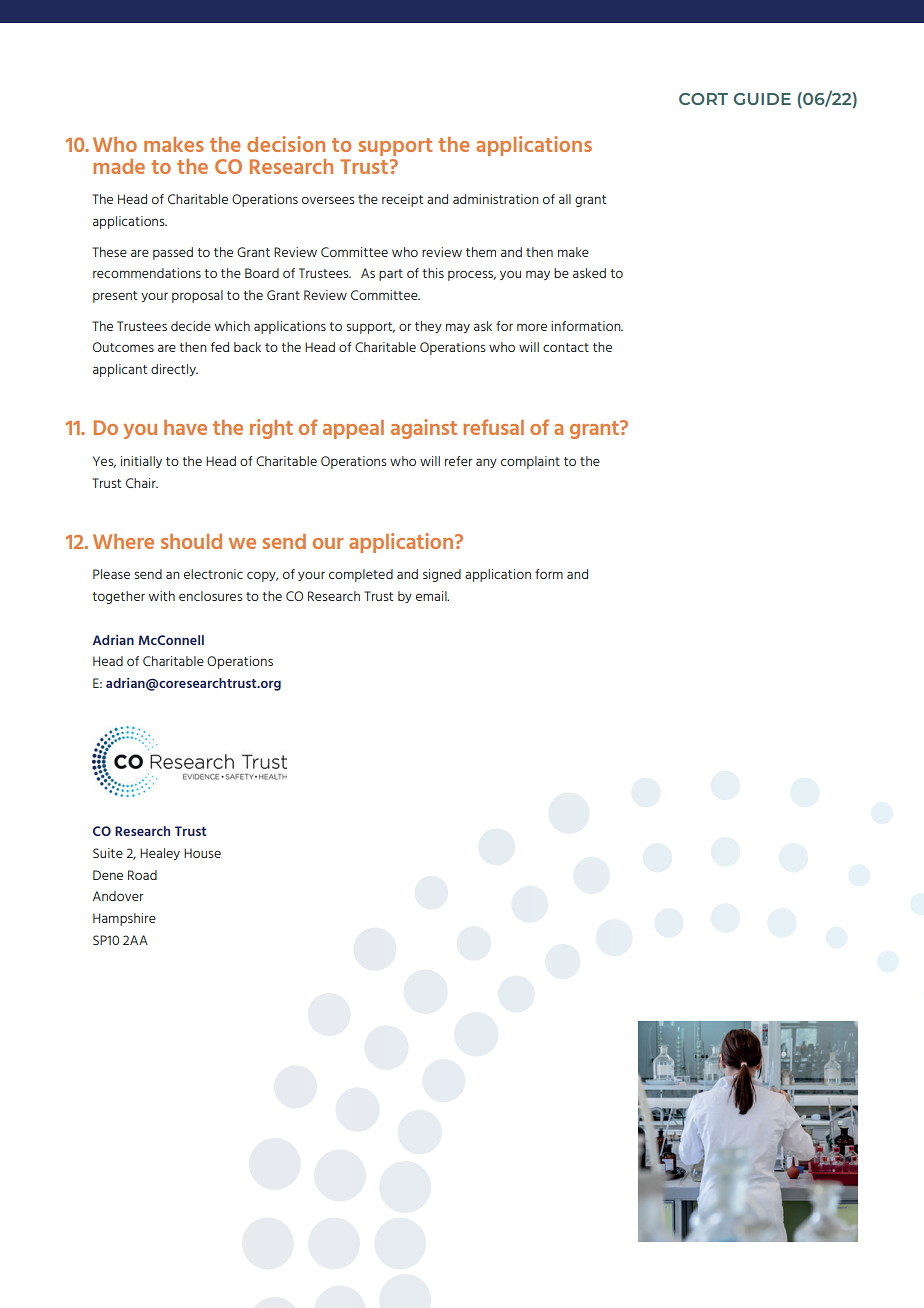  Describe the element at coordinates (361, 575) in the screenshot. I see `completed` at that location.
